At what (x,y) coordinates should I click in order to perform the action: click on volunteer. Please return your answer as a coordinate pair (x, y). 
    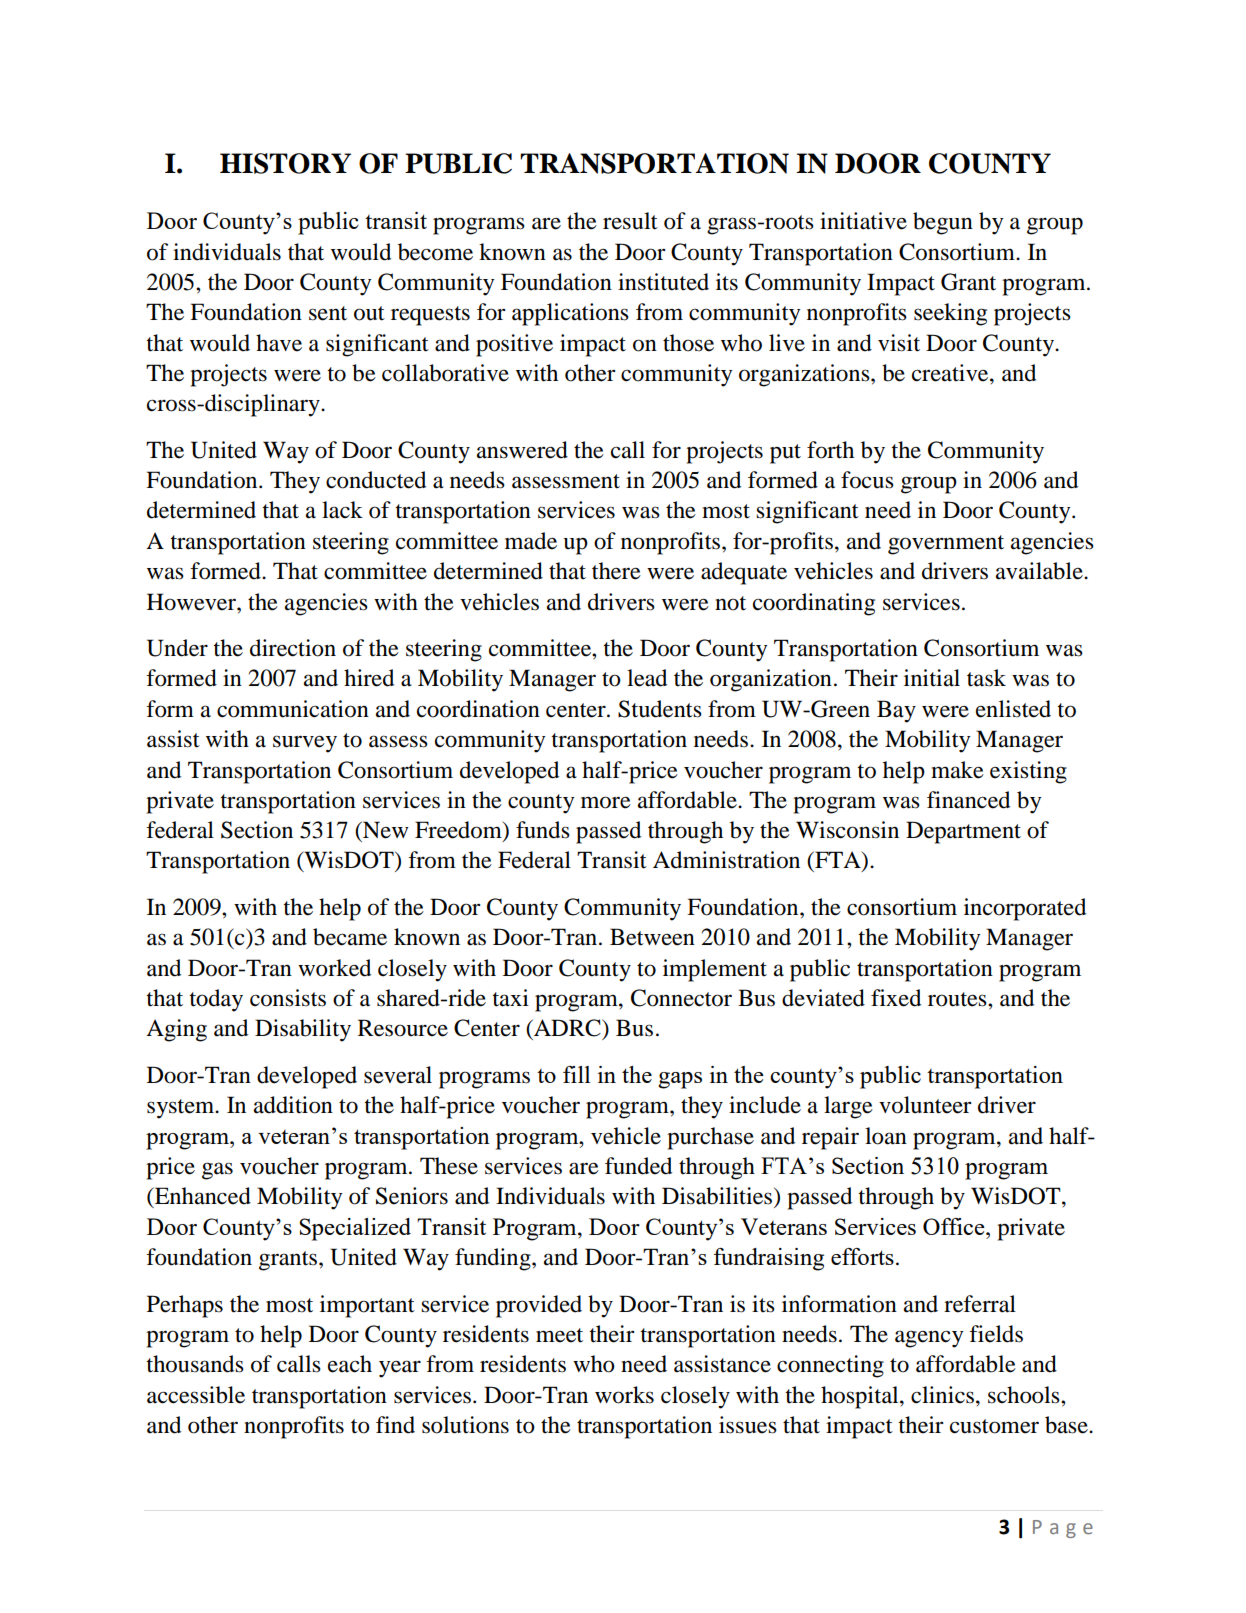
    Looking at the image, I should click on (925, 1105).
